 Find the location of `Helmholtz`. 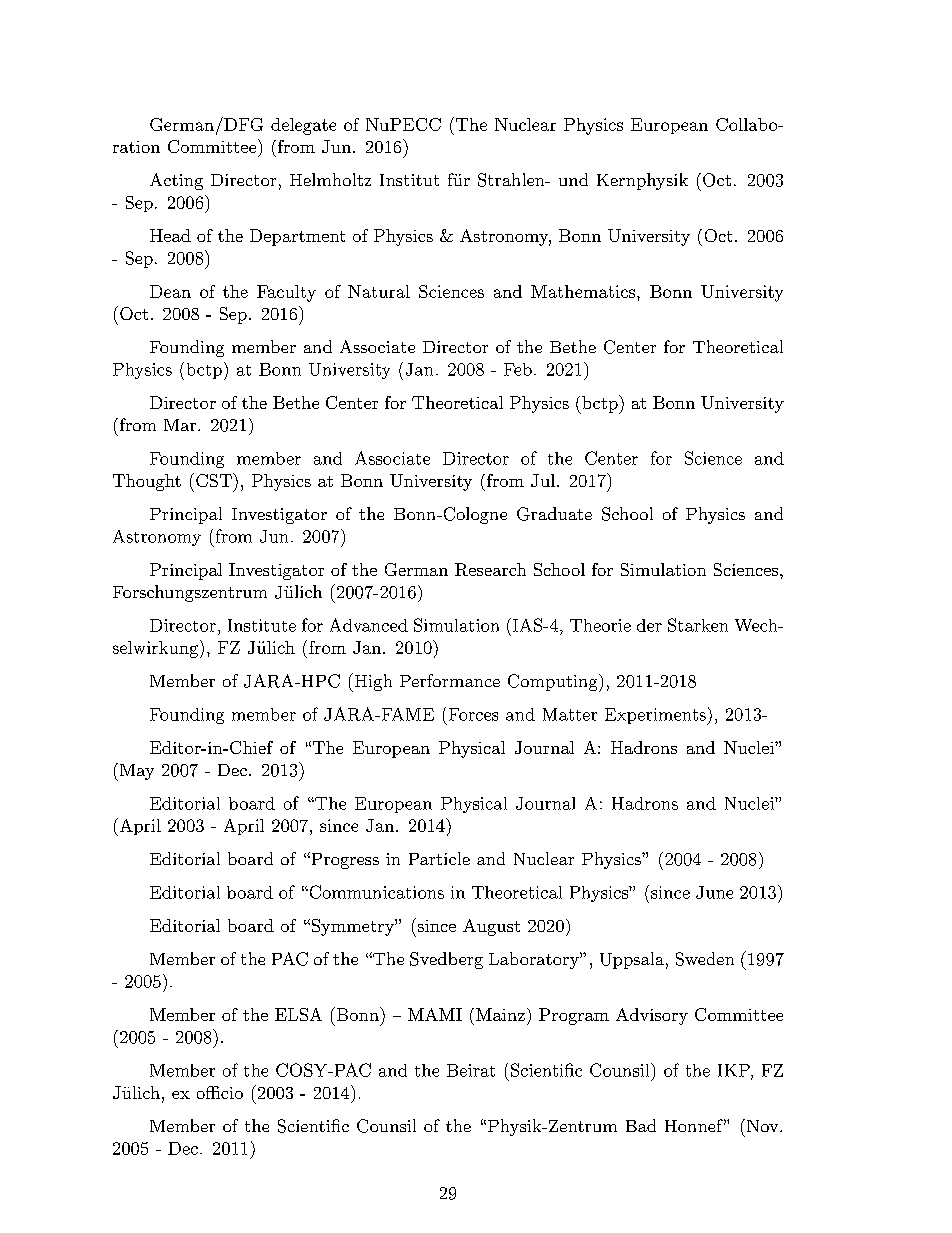

Helmholtz is located at coordinates (330, 179).
